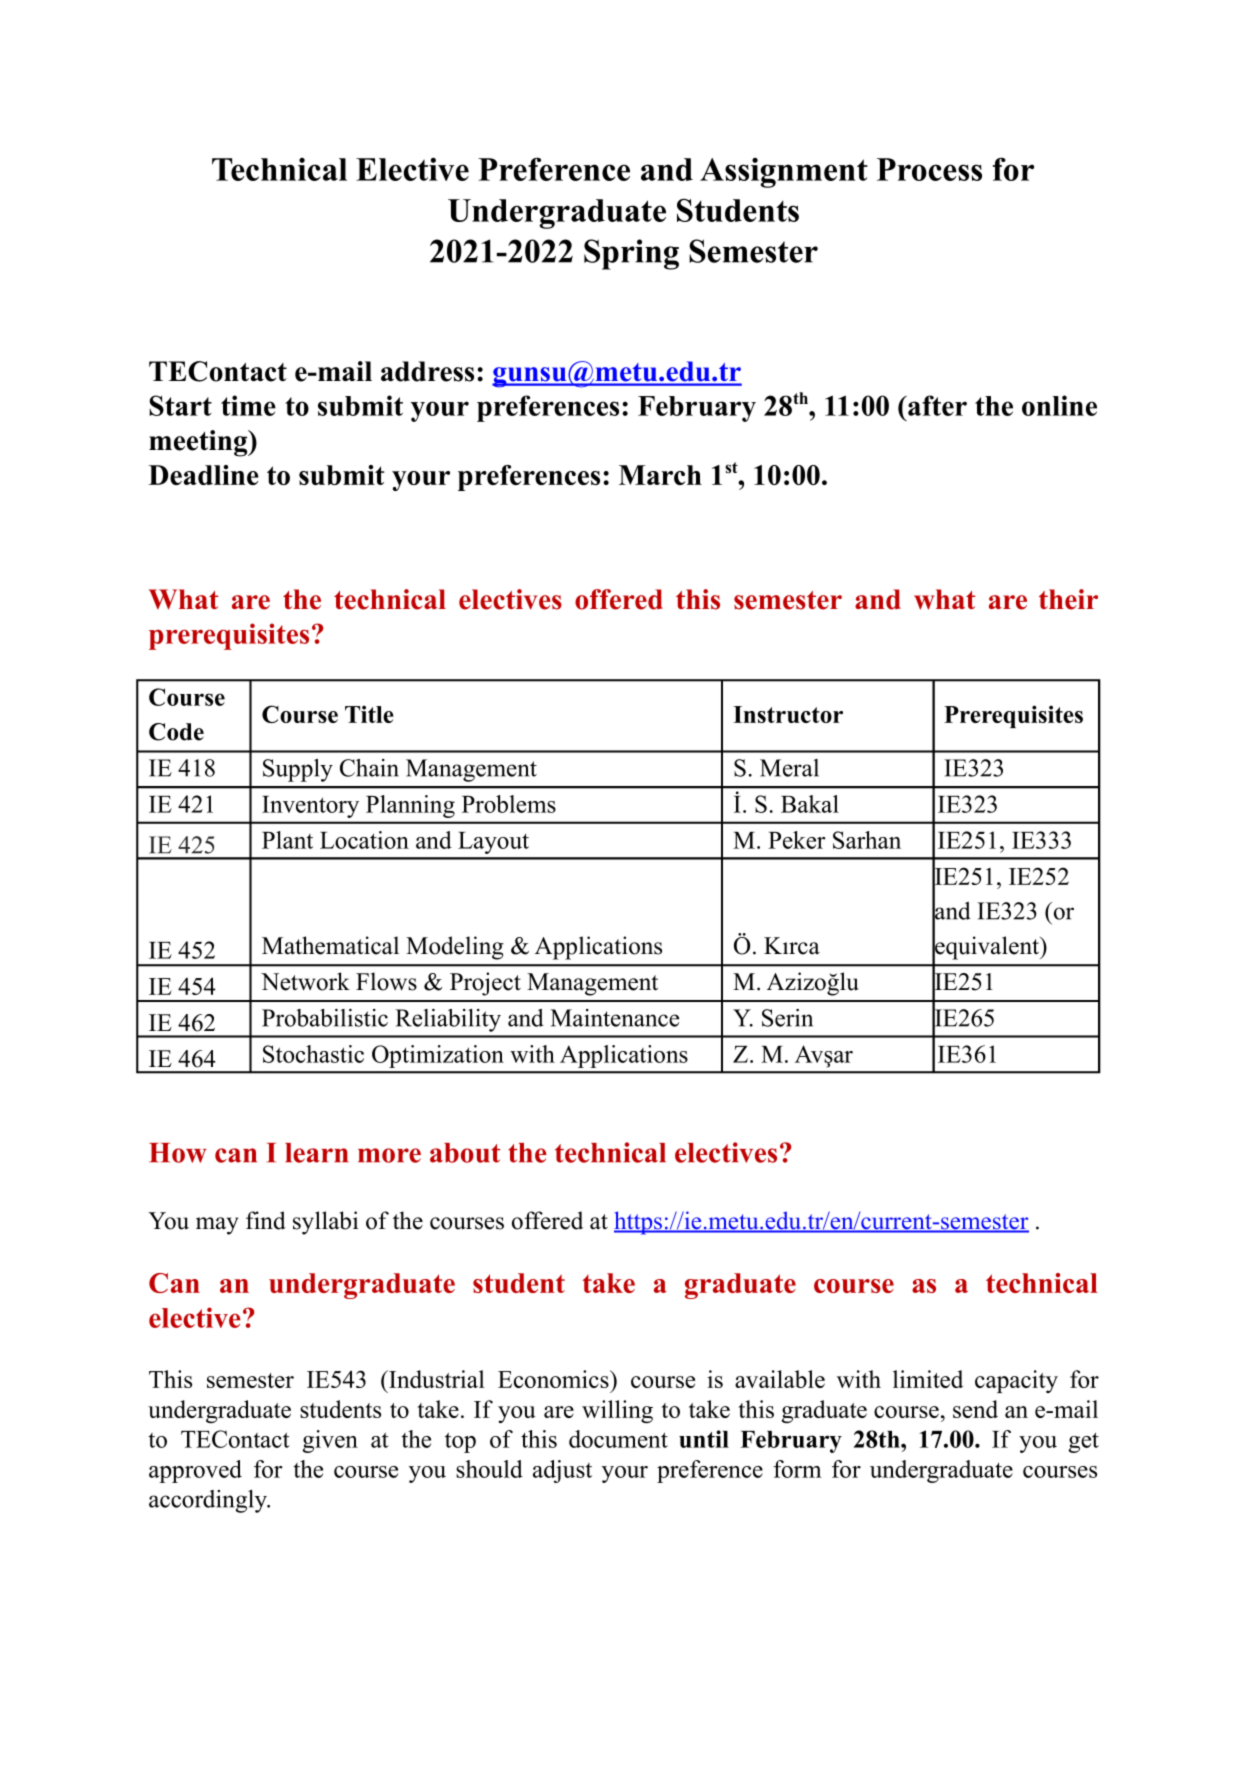 Image resolution: width=1249 pixels, height=1765 pixels. I want to click on limited, so click(928, 1379).
